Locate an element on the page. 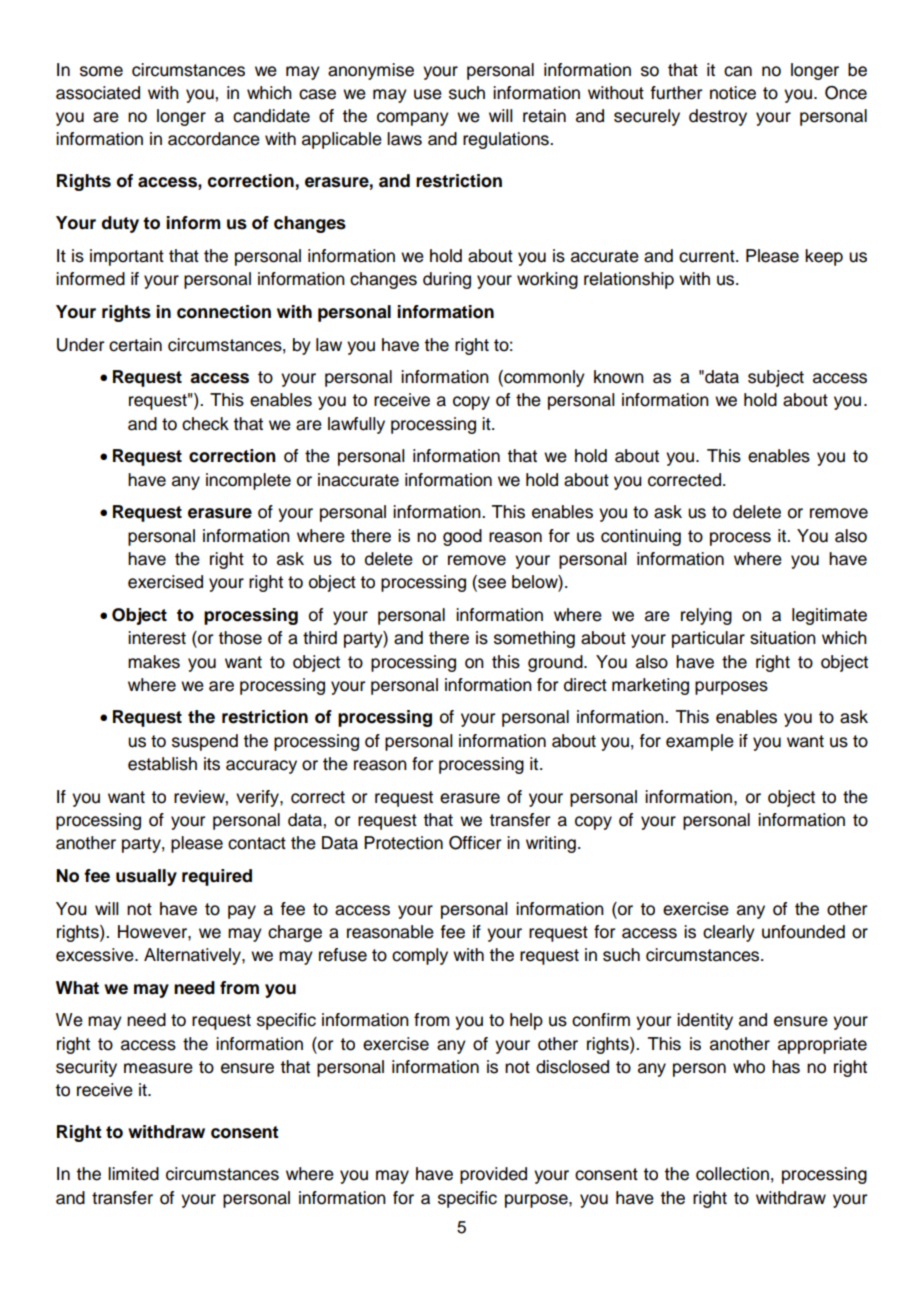 Image resolution: width=924 pixels, height=1308 pixels. provided is located at coordinates (493, 1175).
